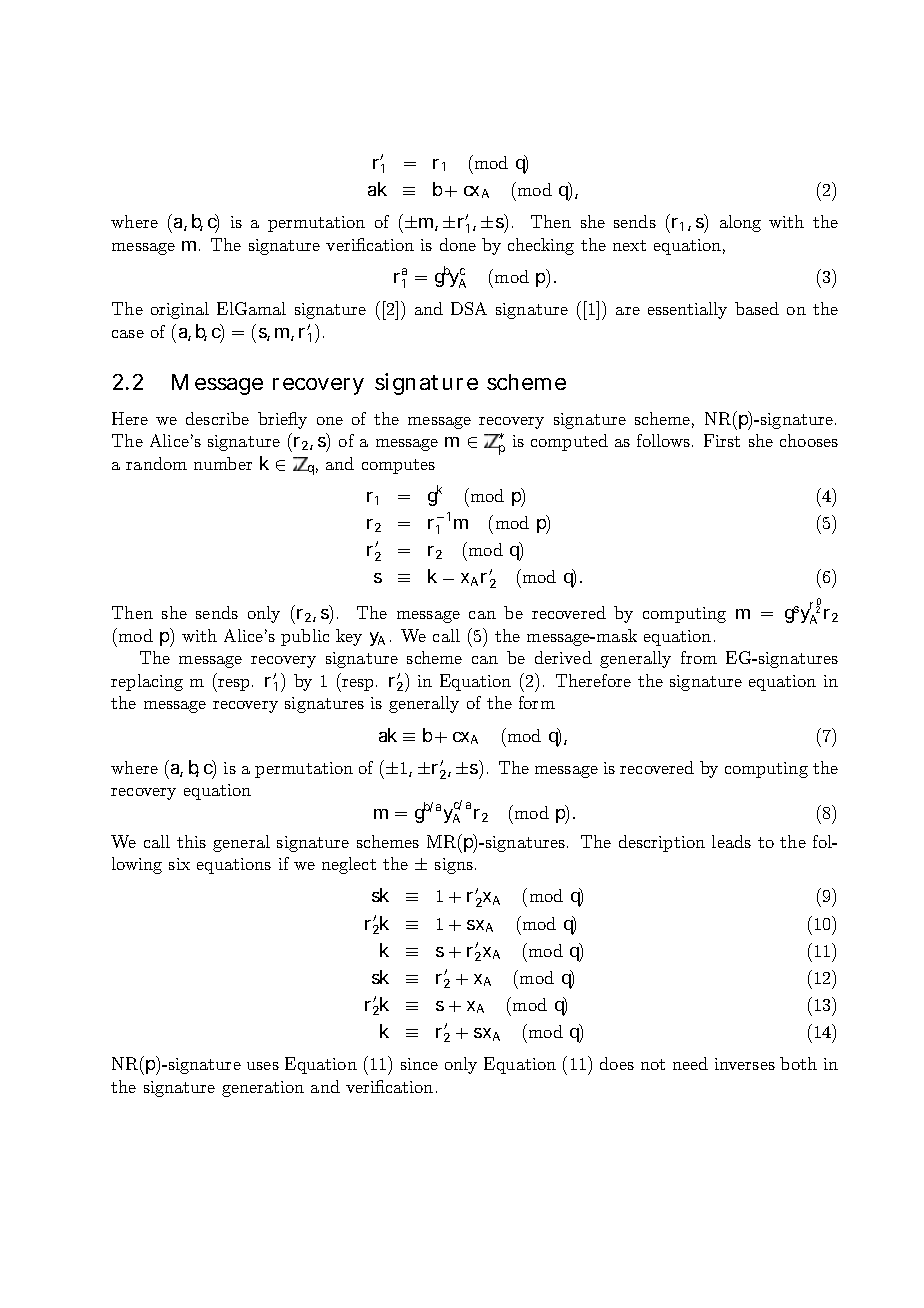 The height and width of the image is (1308, 924). I want to click on describe, so click(217, 418).
